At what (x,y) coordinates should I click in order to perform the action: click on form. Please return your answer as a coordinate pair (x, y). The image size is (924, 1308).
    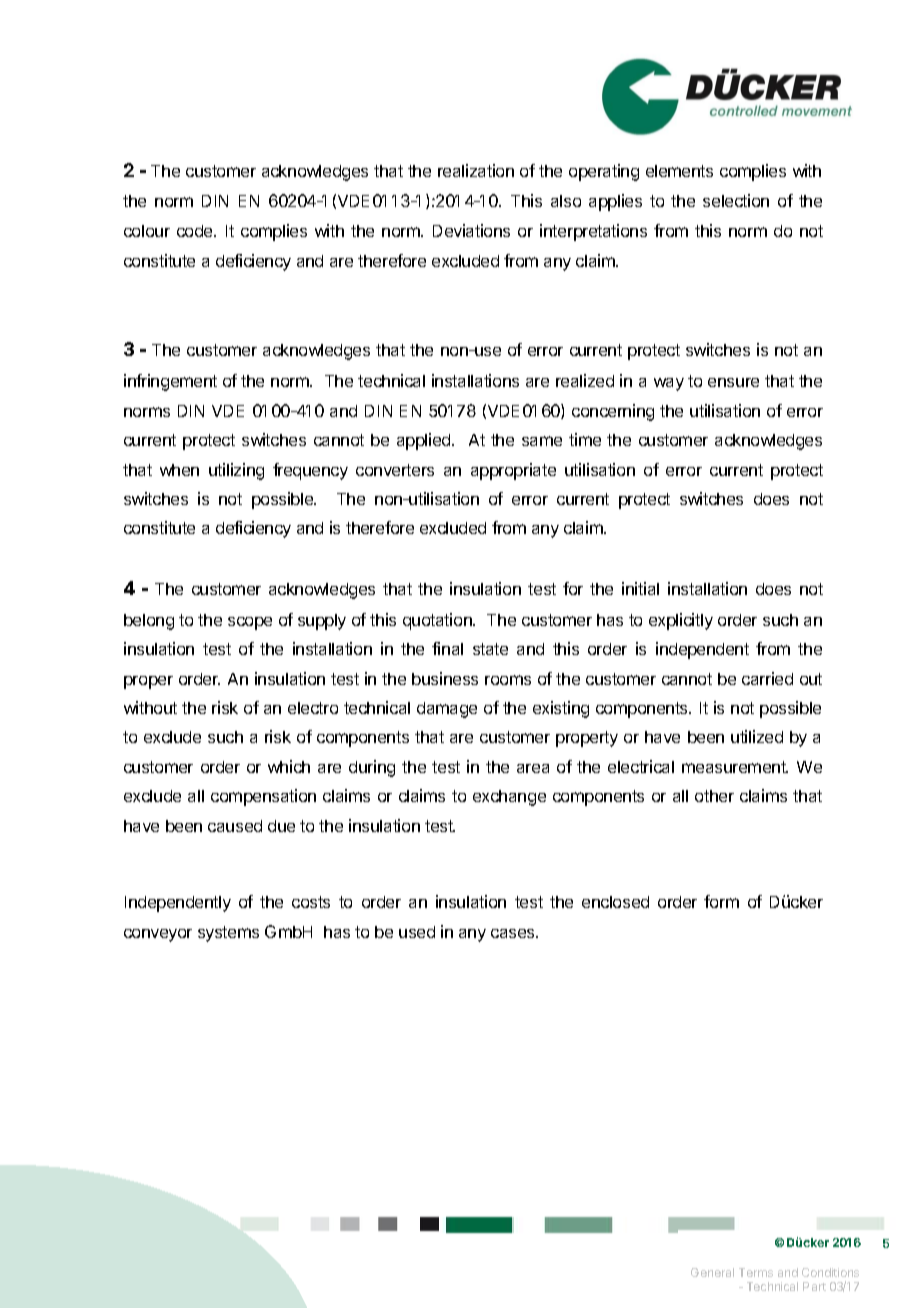
    Looking at the image, I should click on (721, 901).
